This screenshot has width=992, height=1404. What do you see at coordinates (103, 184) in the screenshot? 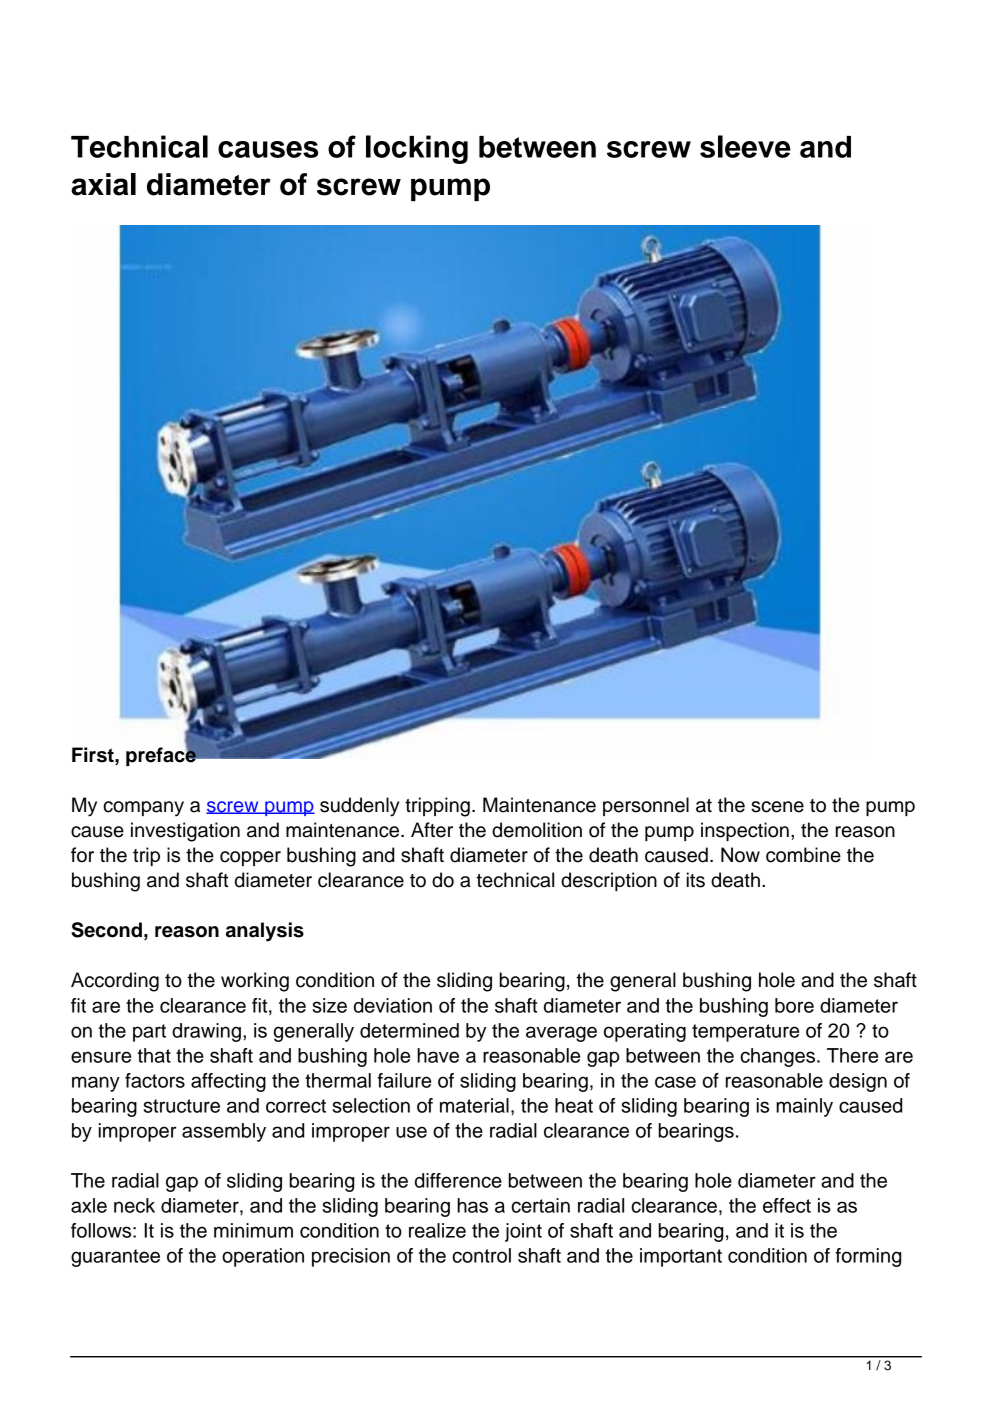
I see `axial` at bounding box center [103, 184].
